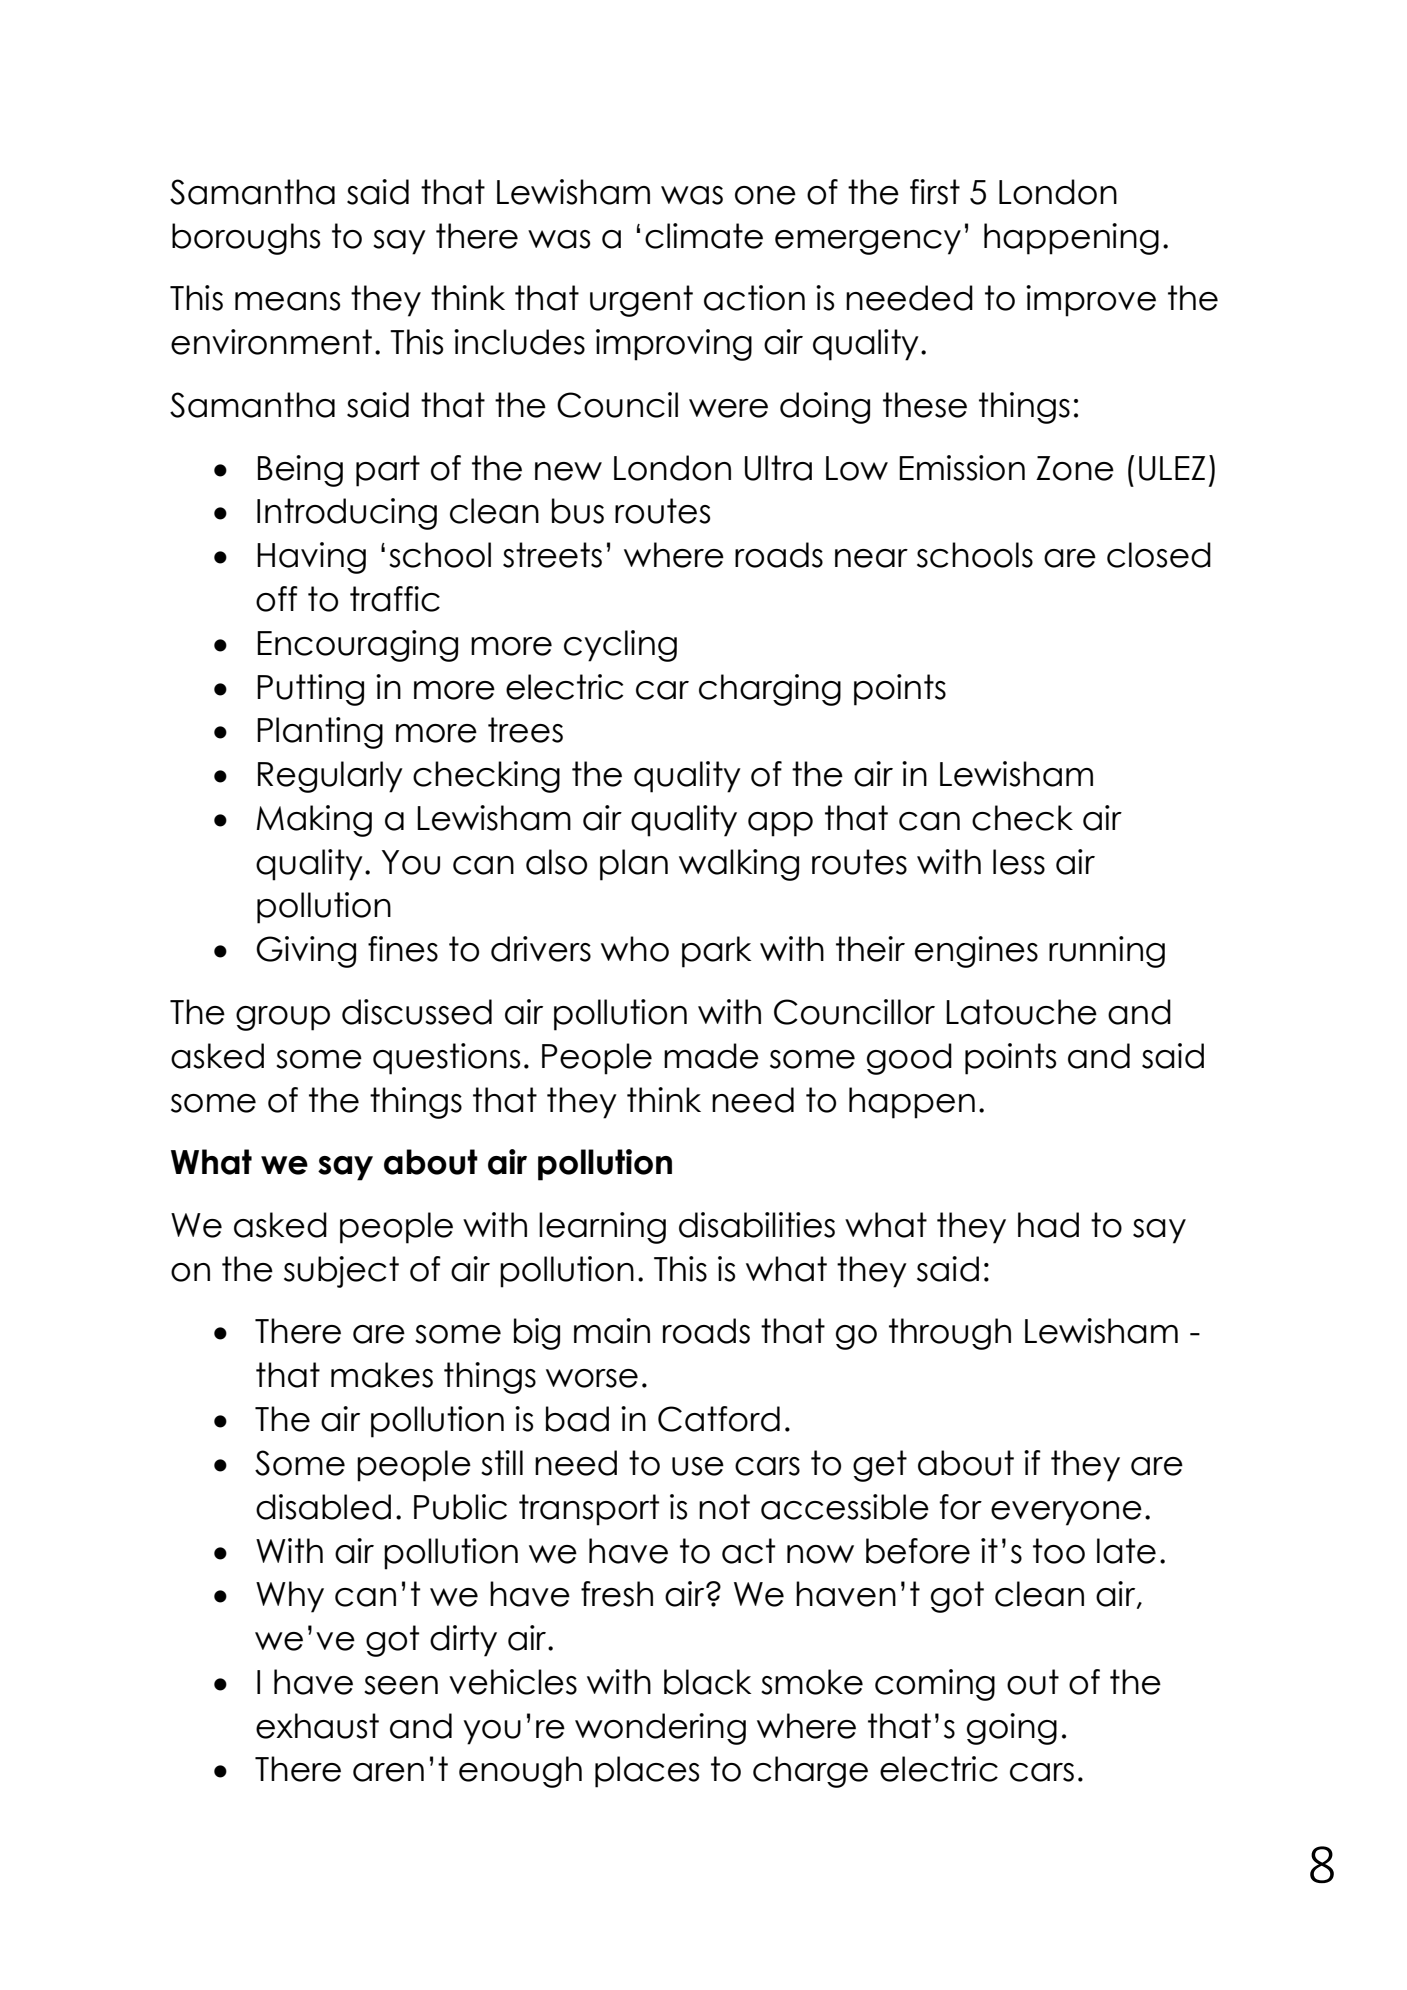 This screenshot has height=1990, width=1407. I want to click on subject, so click(341, 1272).
